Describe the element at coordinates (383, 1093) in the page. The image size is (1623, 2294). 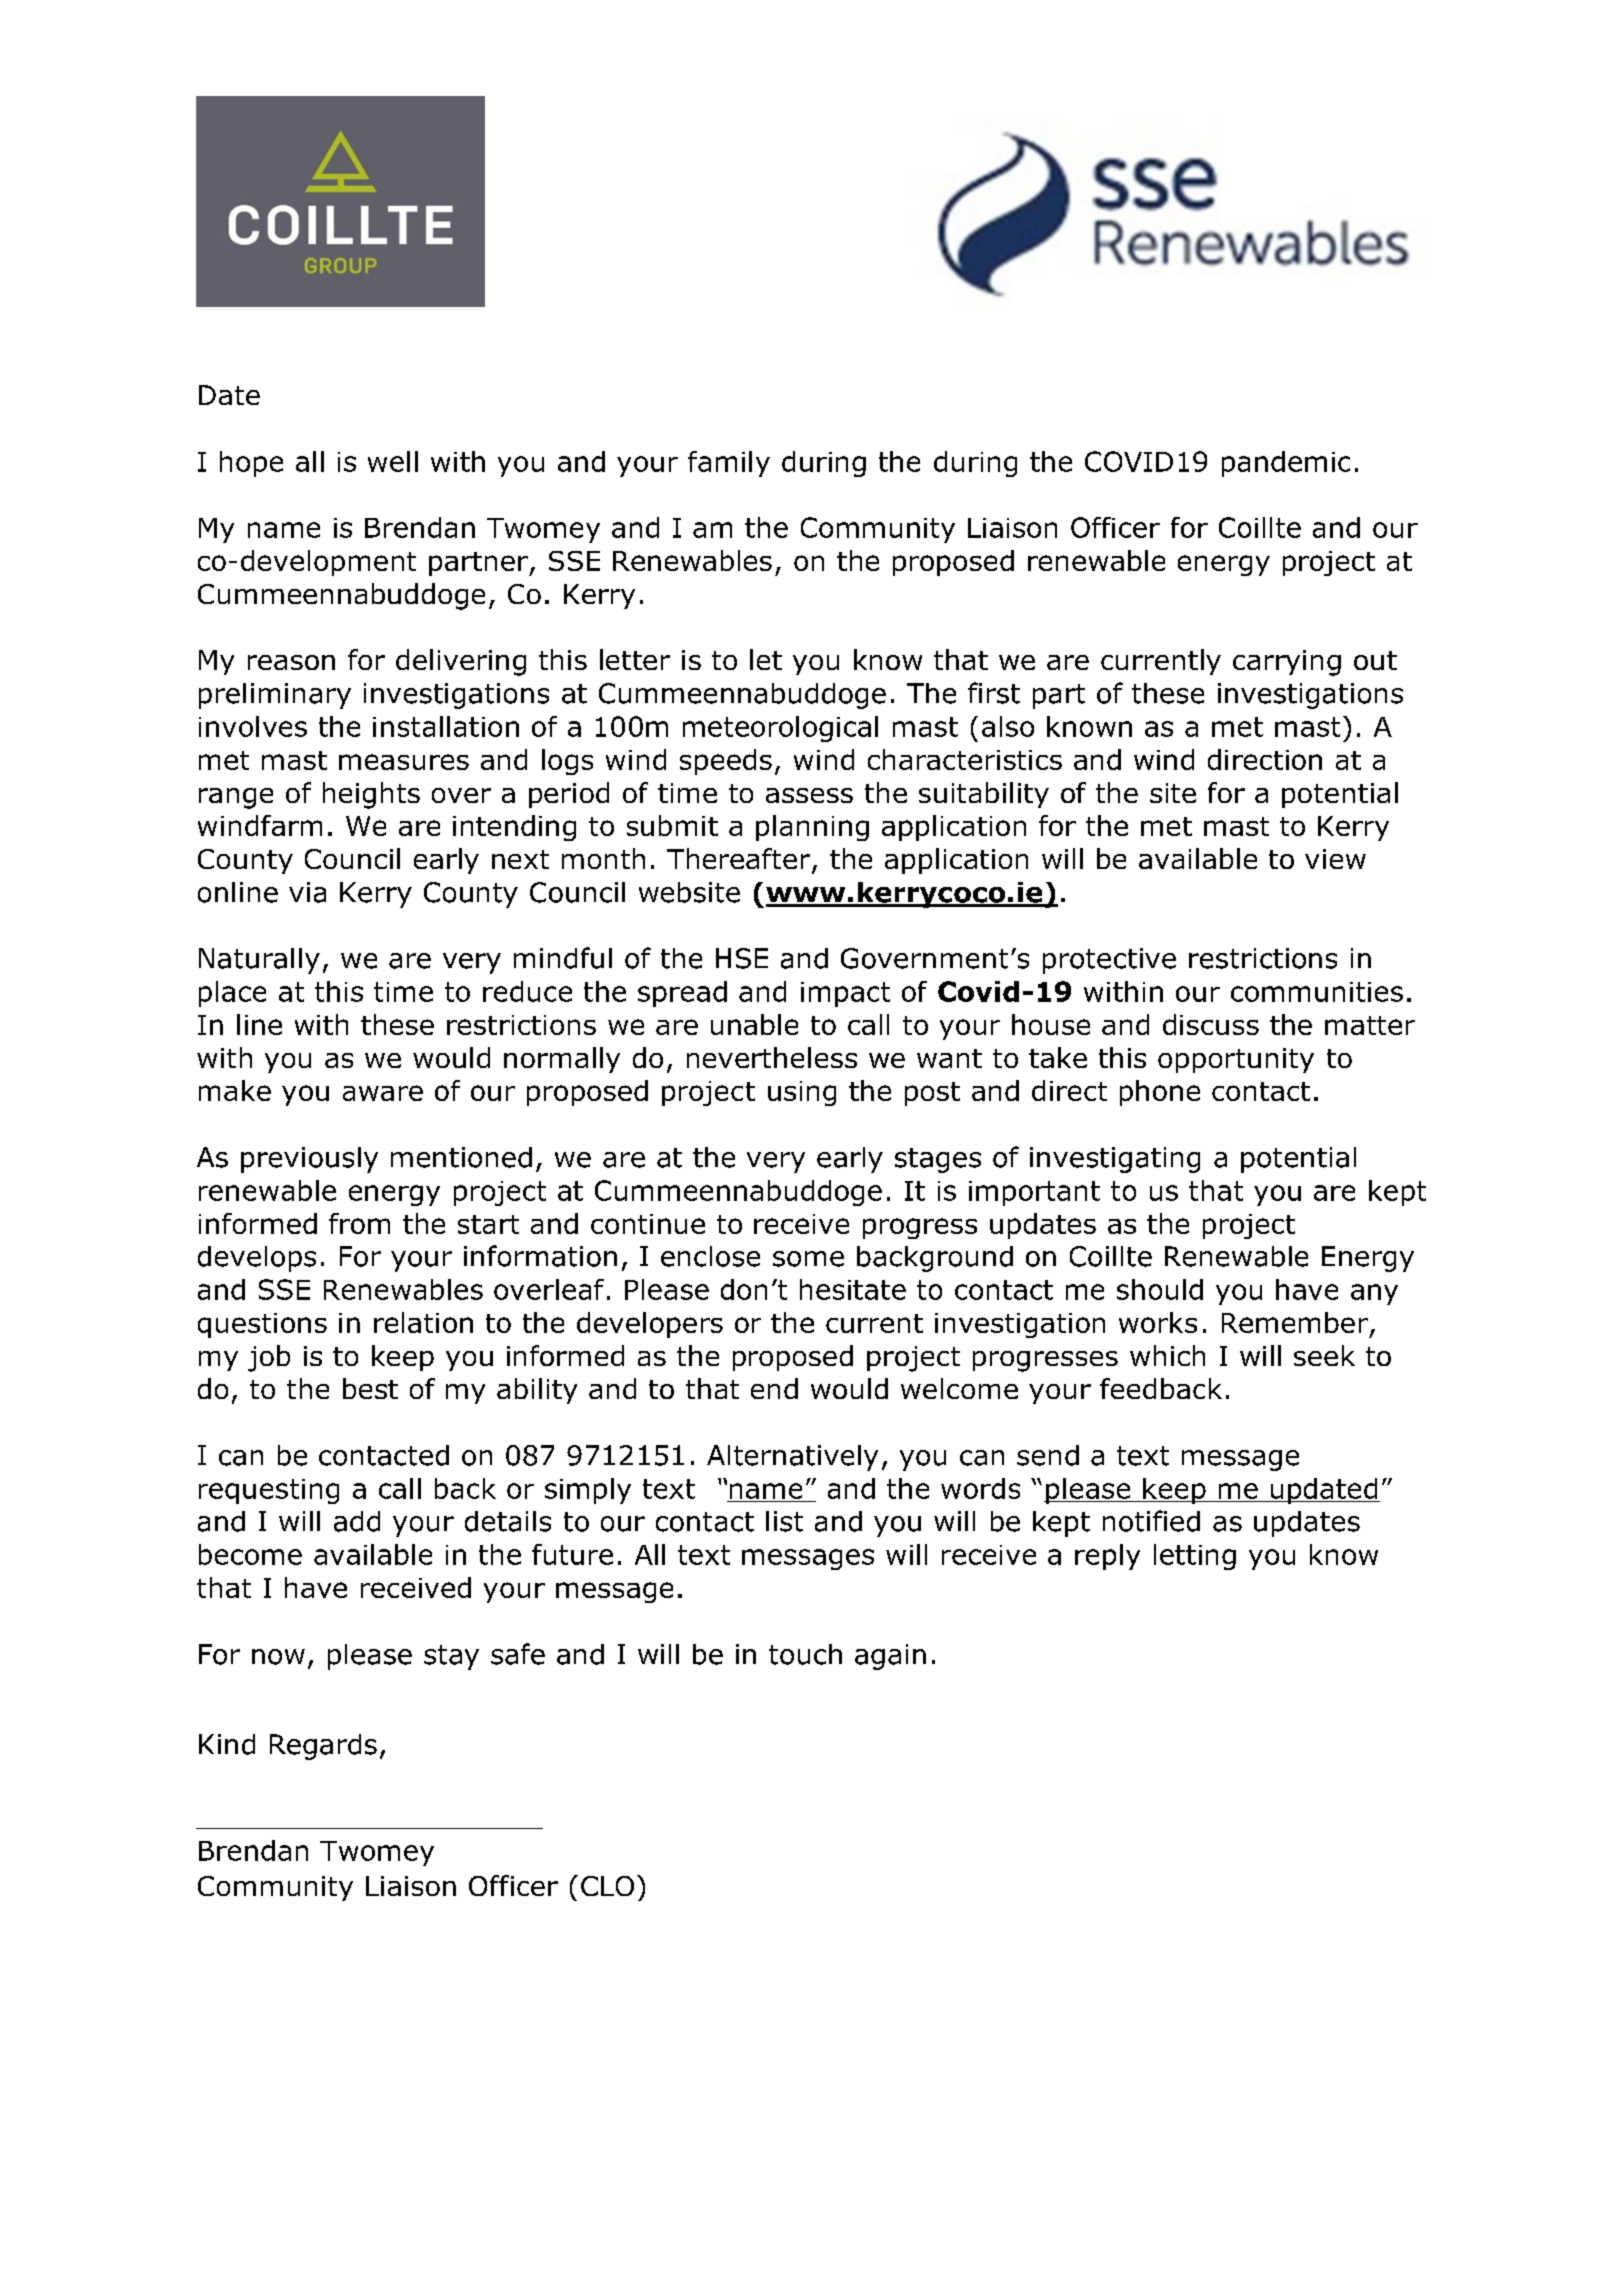
I see `aware` at that location.
